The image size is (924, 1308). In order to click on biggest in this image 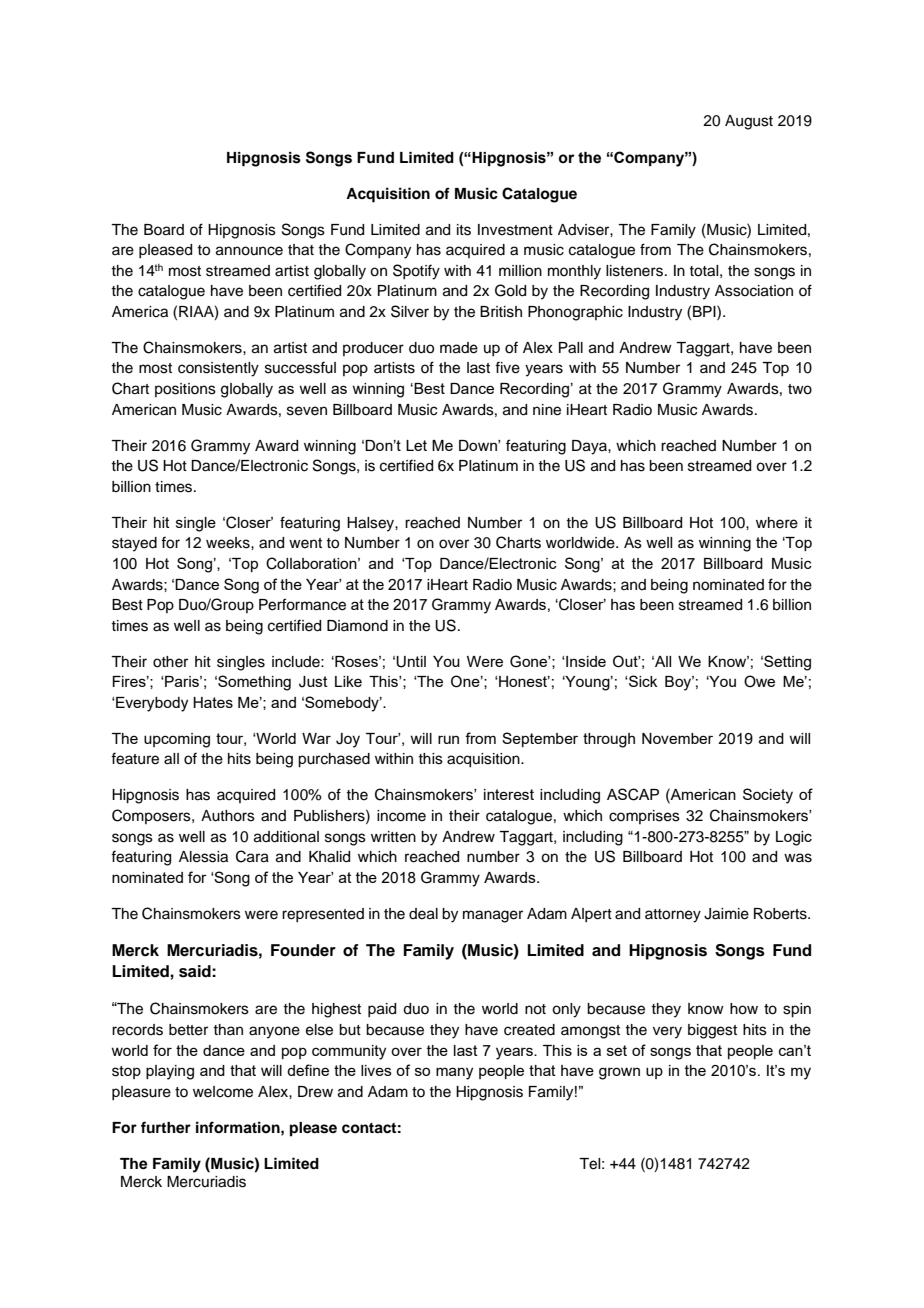, I will do `click(712, 1031)`.
